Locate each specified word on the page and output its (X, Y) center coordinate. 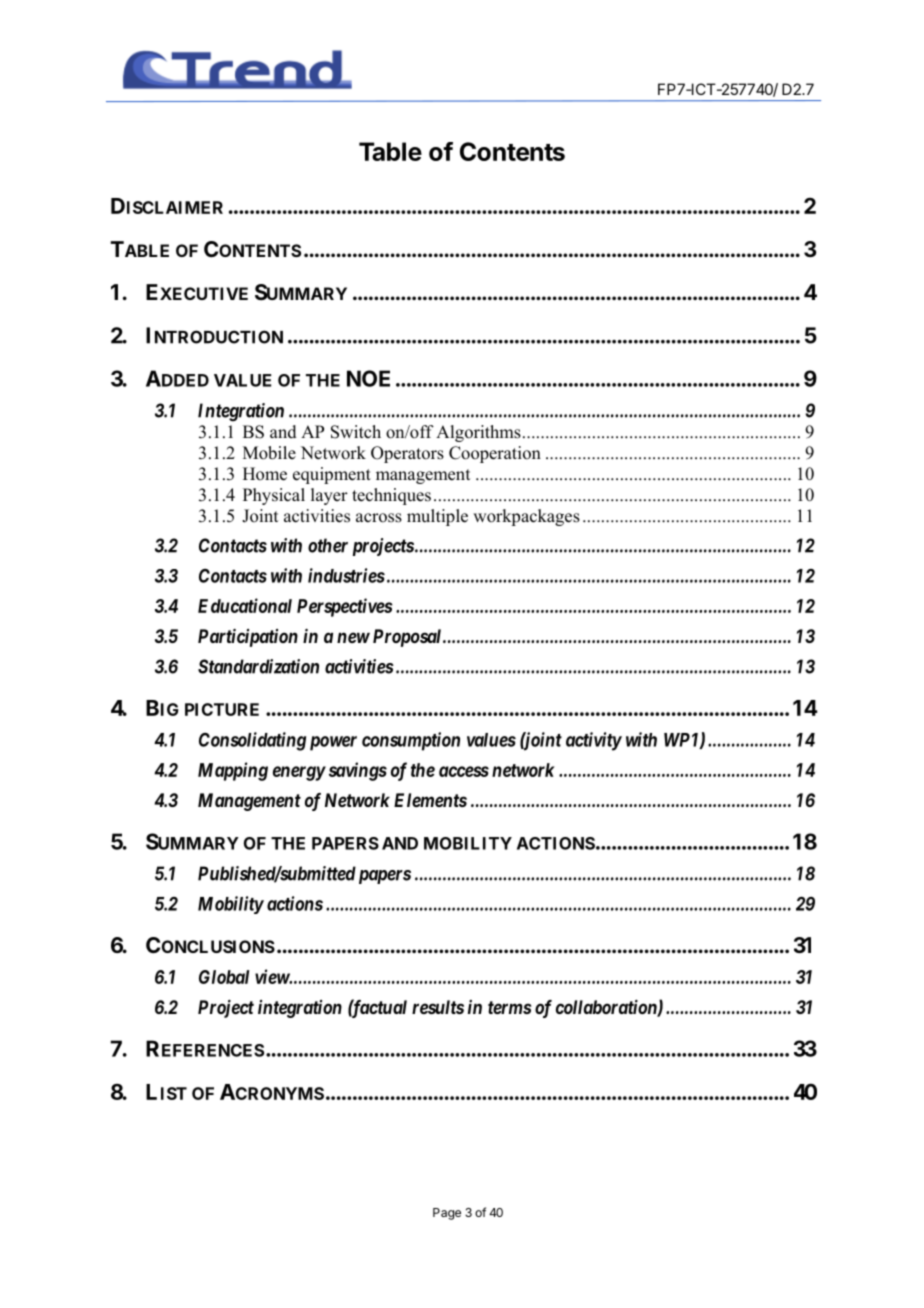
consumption (411, 741)
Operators (407, 454)
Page (447, 1214)
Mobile (269, 453)
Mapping (233, 771)
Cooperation (495, 454)
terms (509, 1007)
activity (594, 741)
